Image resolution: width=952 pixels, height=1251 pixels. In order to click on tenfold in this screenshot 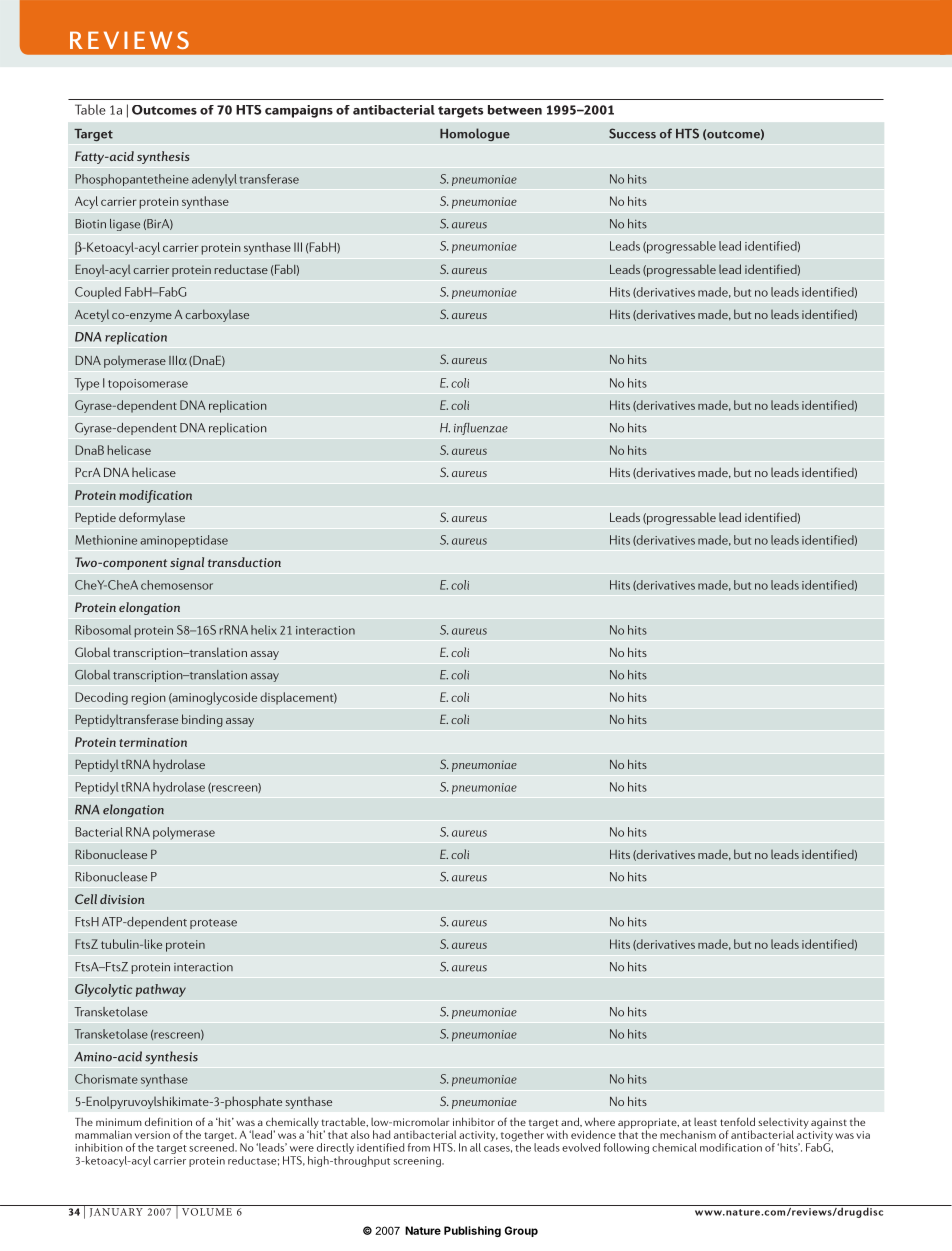, I will do `click(737, 1121)`.
